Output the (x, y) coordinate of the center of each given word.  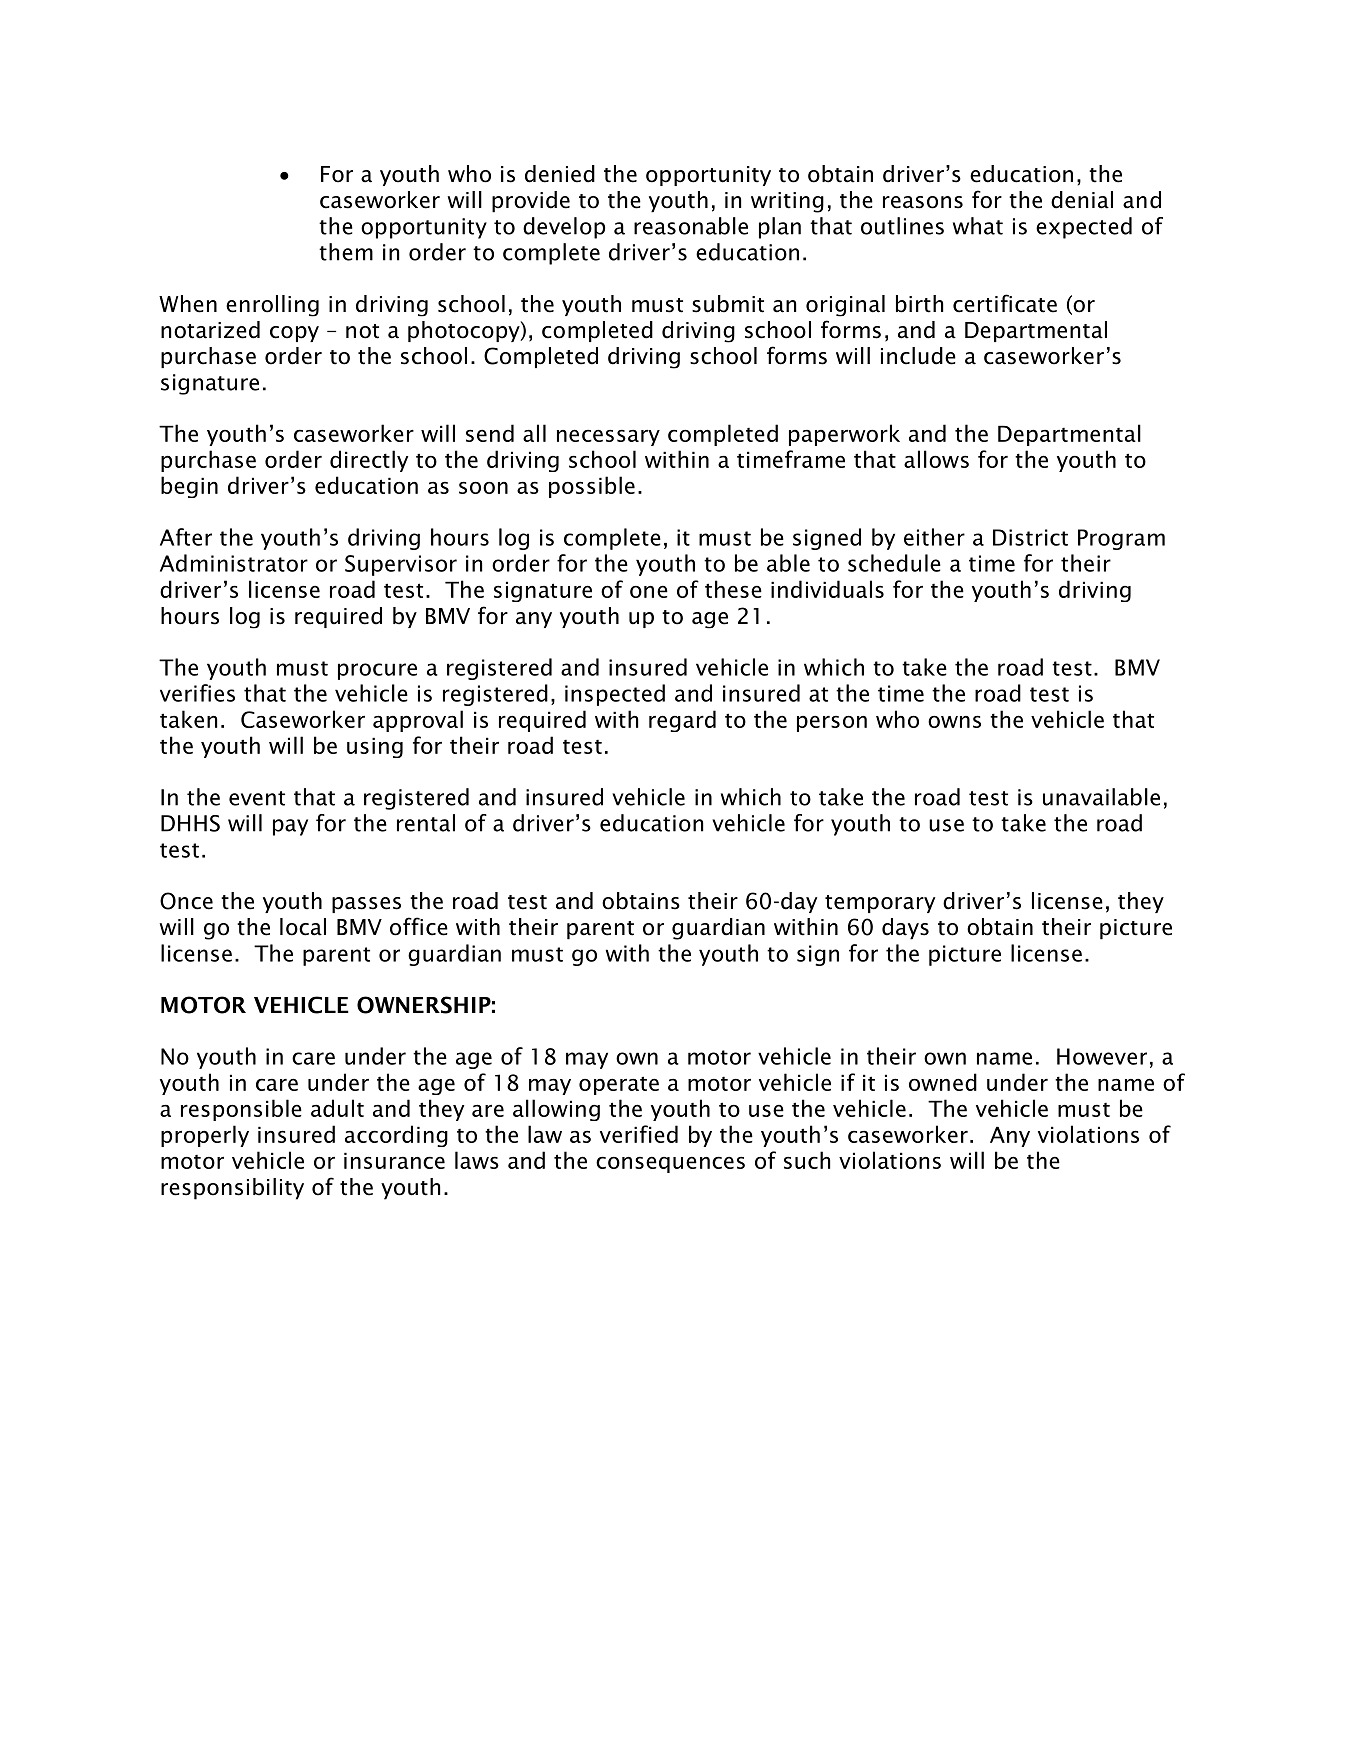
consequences (670, 1164)
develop (564, 228)
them (346, 252)
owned (943, 1082)
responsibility (232, 1189)
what (978, 226)
